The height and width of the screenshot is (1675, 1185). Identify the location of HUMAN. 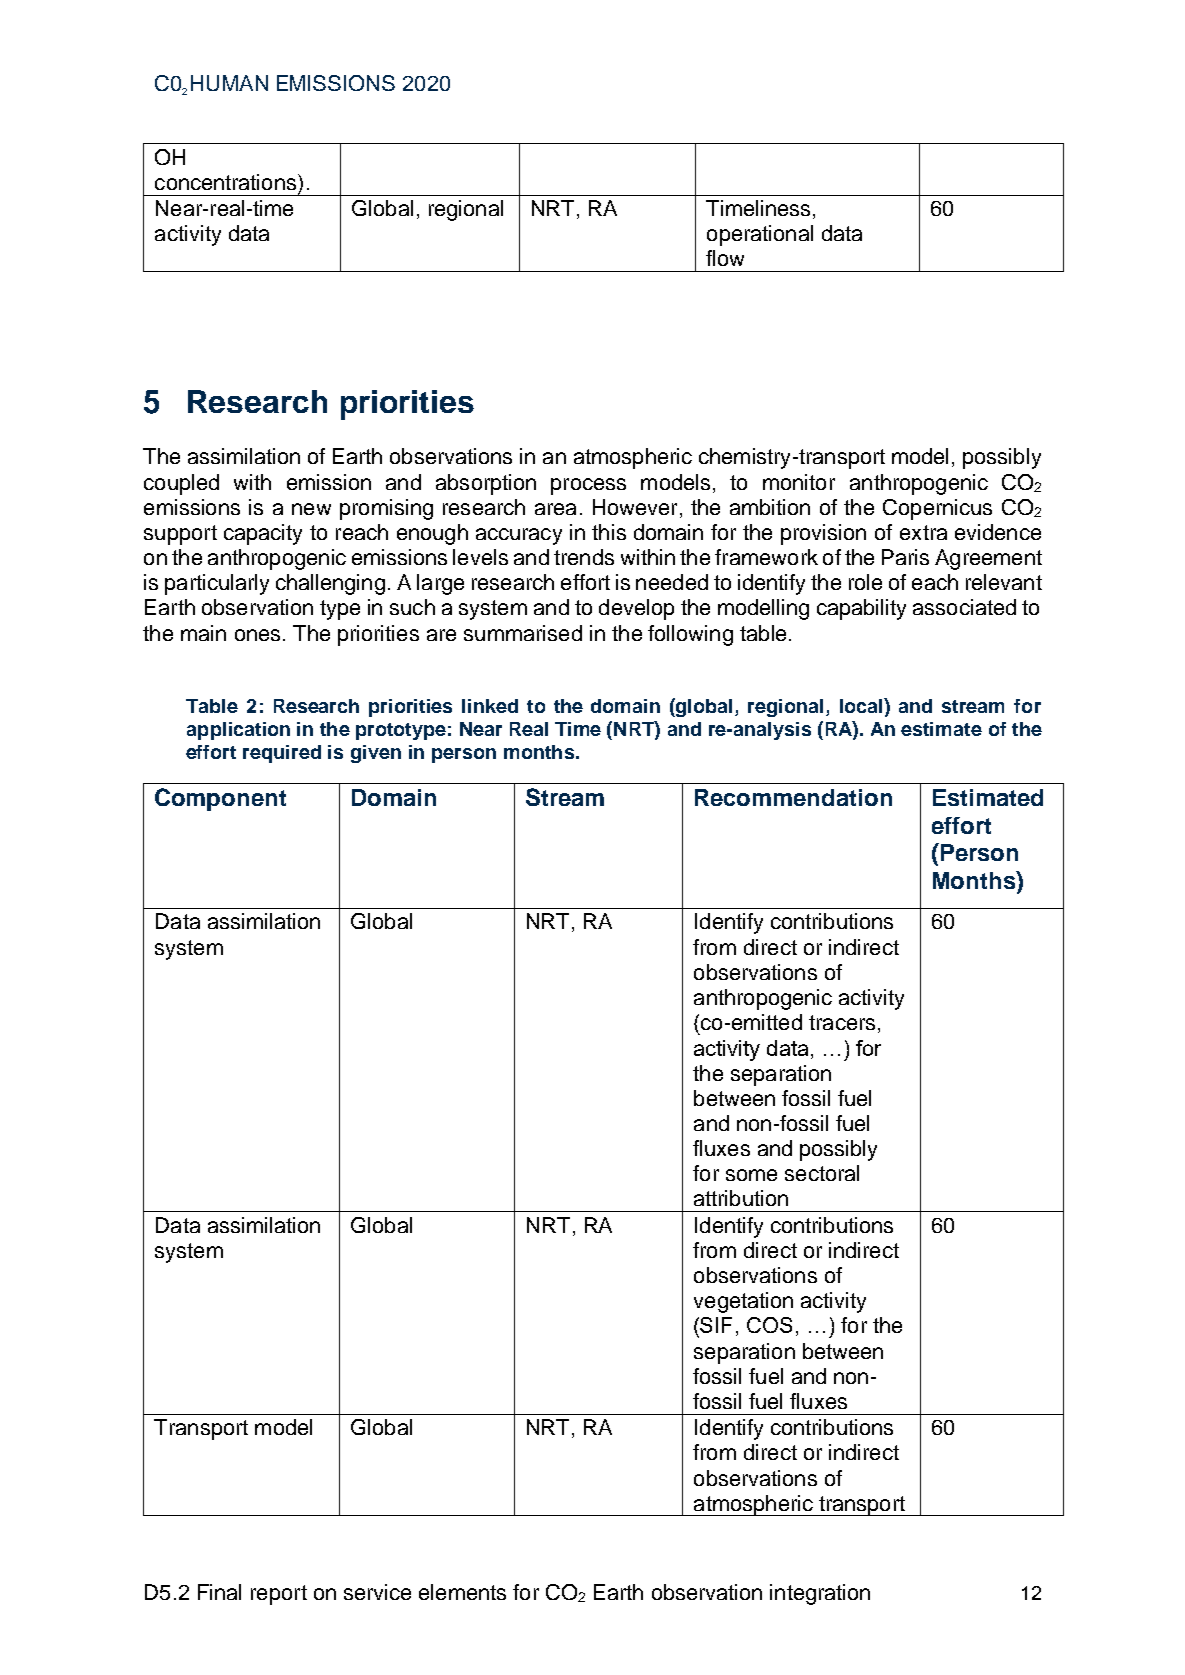
(229, 83).
